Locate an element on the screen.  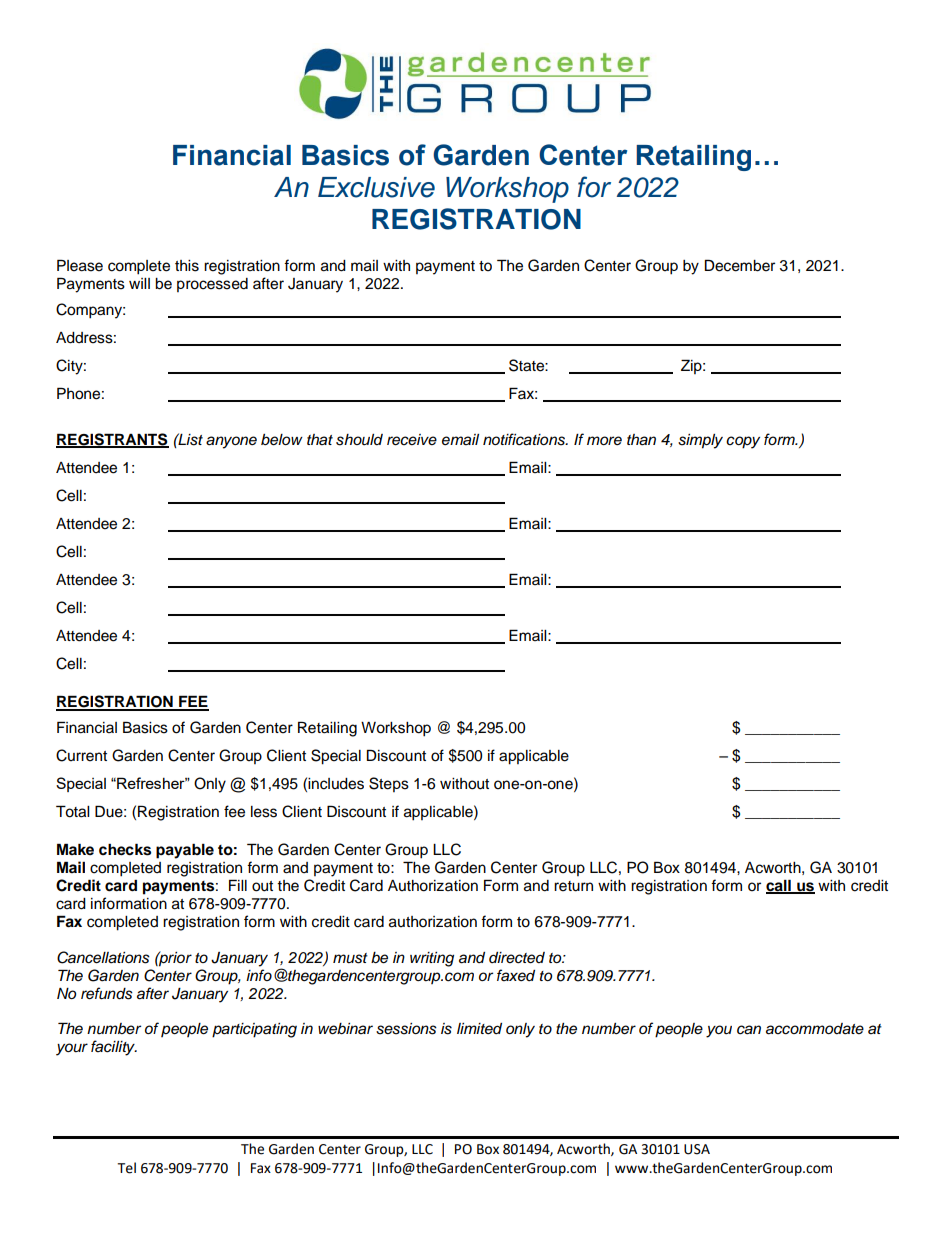
sessions is located at coordinates (406, 1029).
